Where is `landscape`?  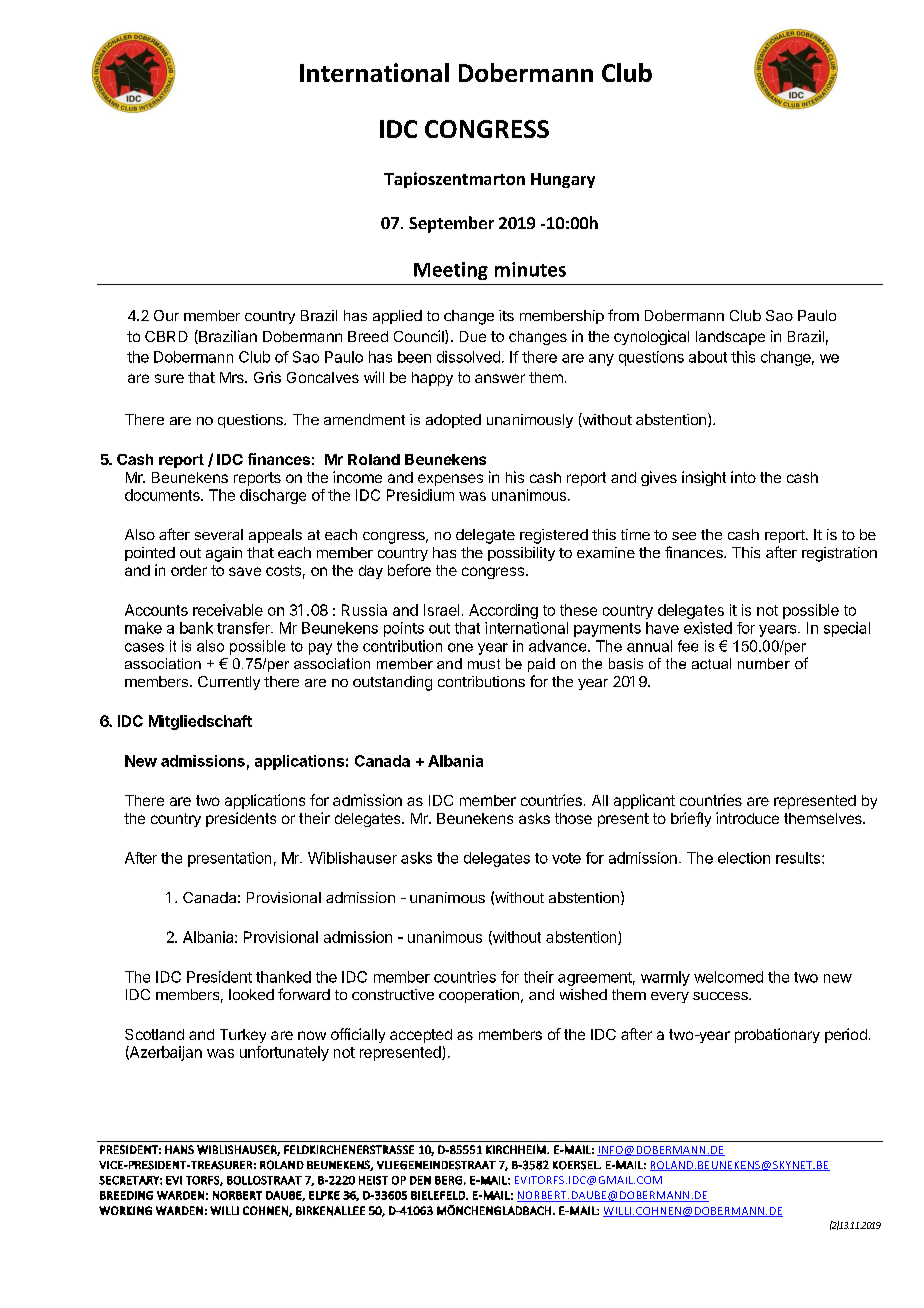
landscape is located at coordinates (730, 338).
